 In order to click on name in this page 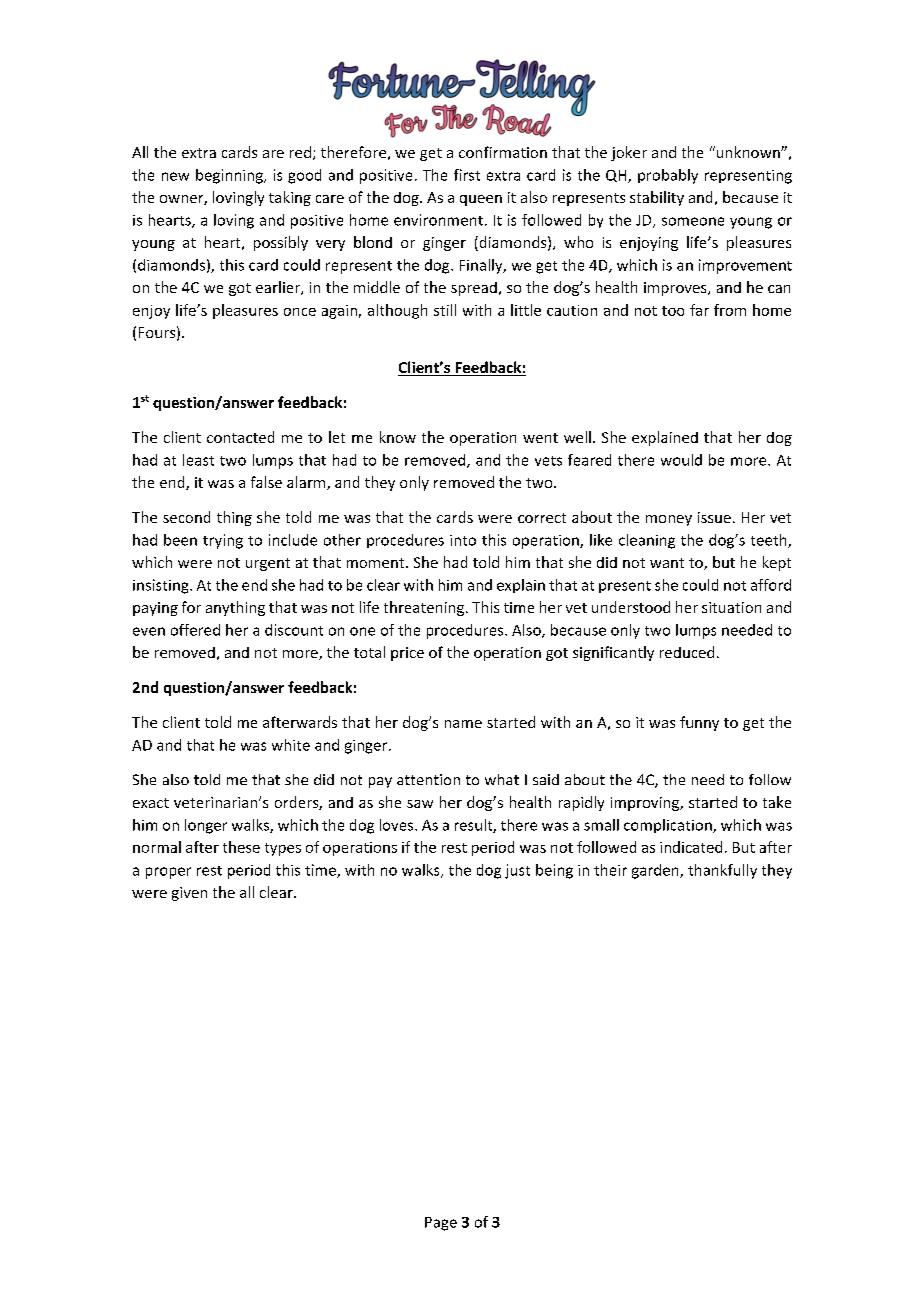, I will do `click(463, 724)`.
